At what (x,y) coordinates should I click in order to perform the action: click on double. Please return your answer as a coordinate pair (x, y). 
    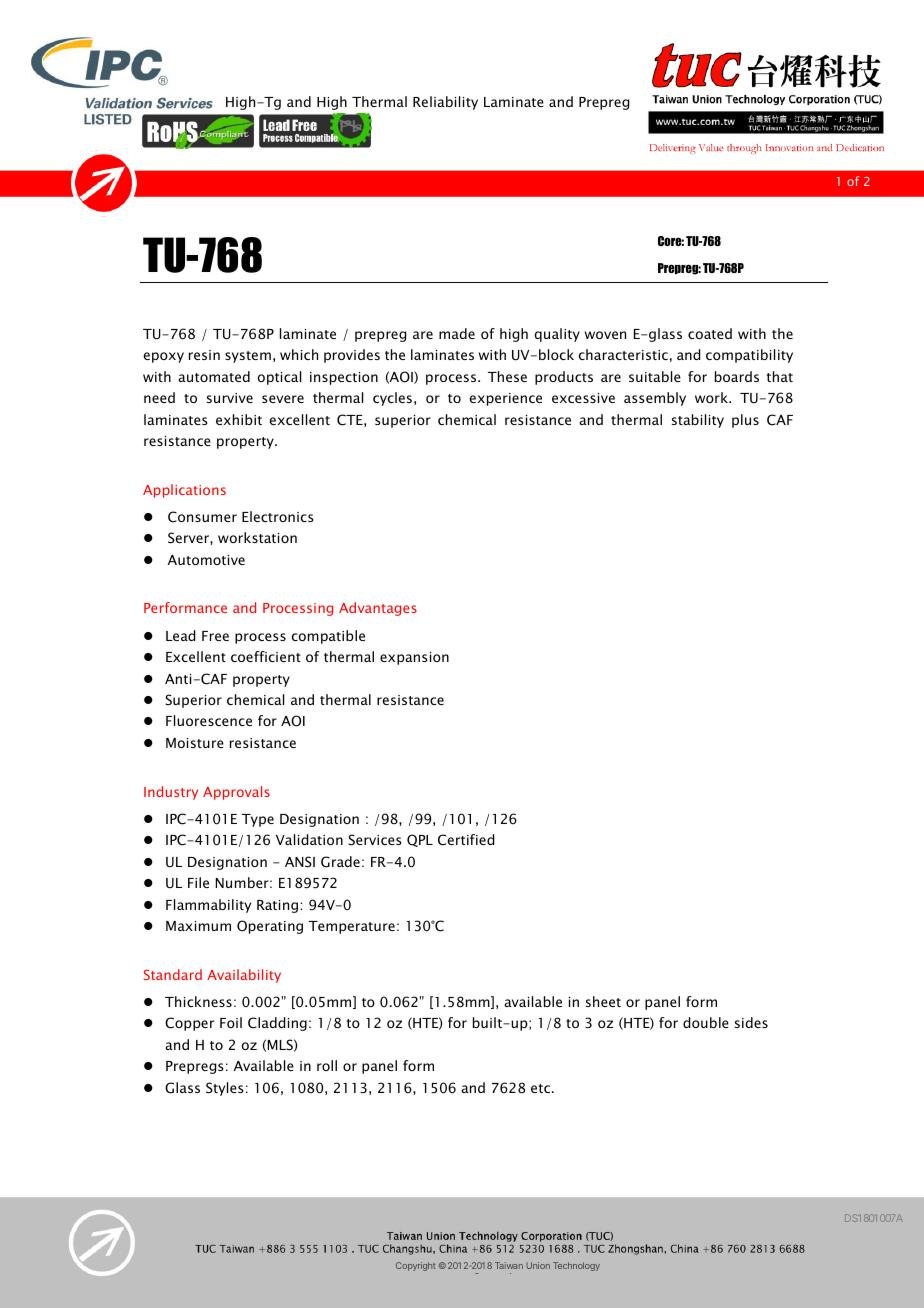
    Looking at the image, I should click on (706, 1022).
